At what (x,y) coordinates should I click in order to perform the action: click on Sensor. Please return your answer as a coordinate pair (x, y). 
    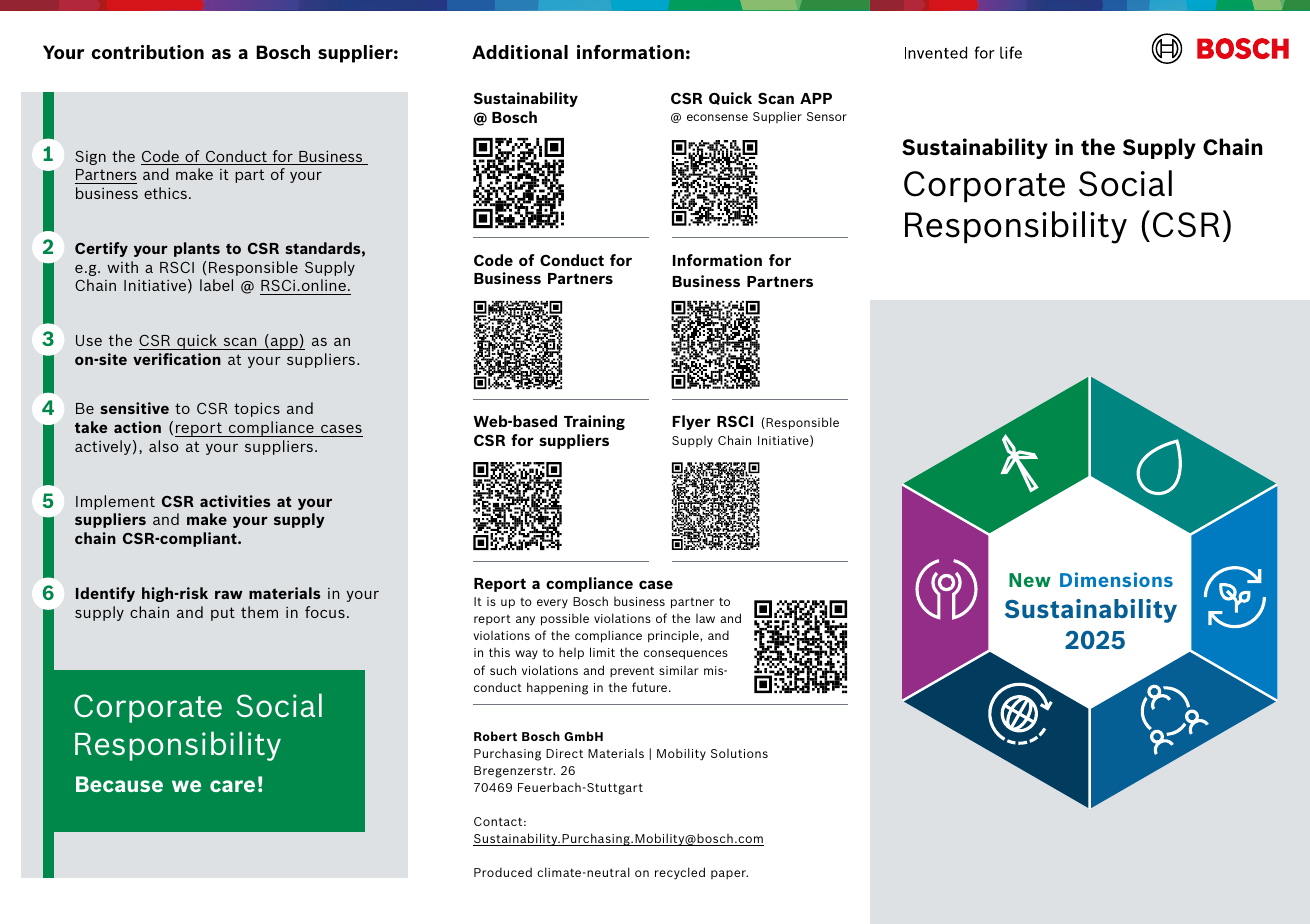
    Looking at the image, I should click on (827, 116).
